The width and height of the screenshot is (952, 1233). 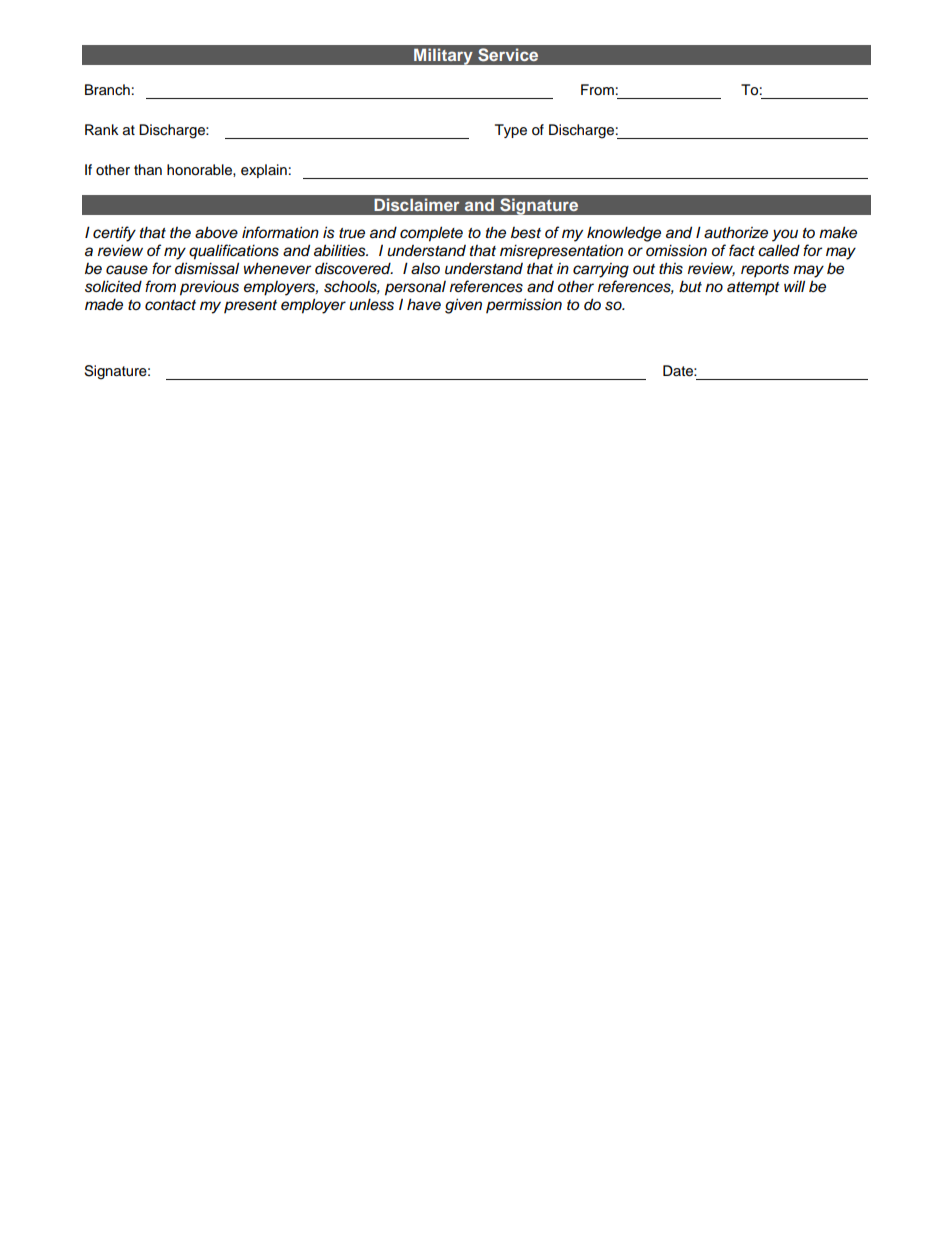 I want to click on contact, so click(x=170, y=305).
